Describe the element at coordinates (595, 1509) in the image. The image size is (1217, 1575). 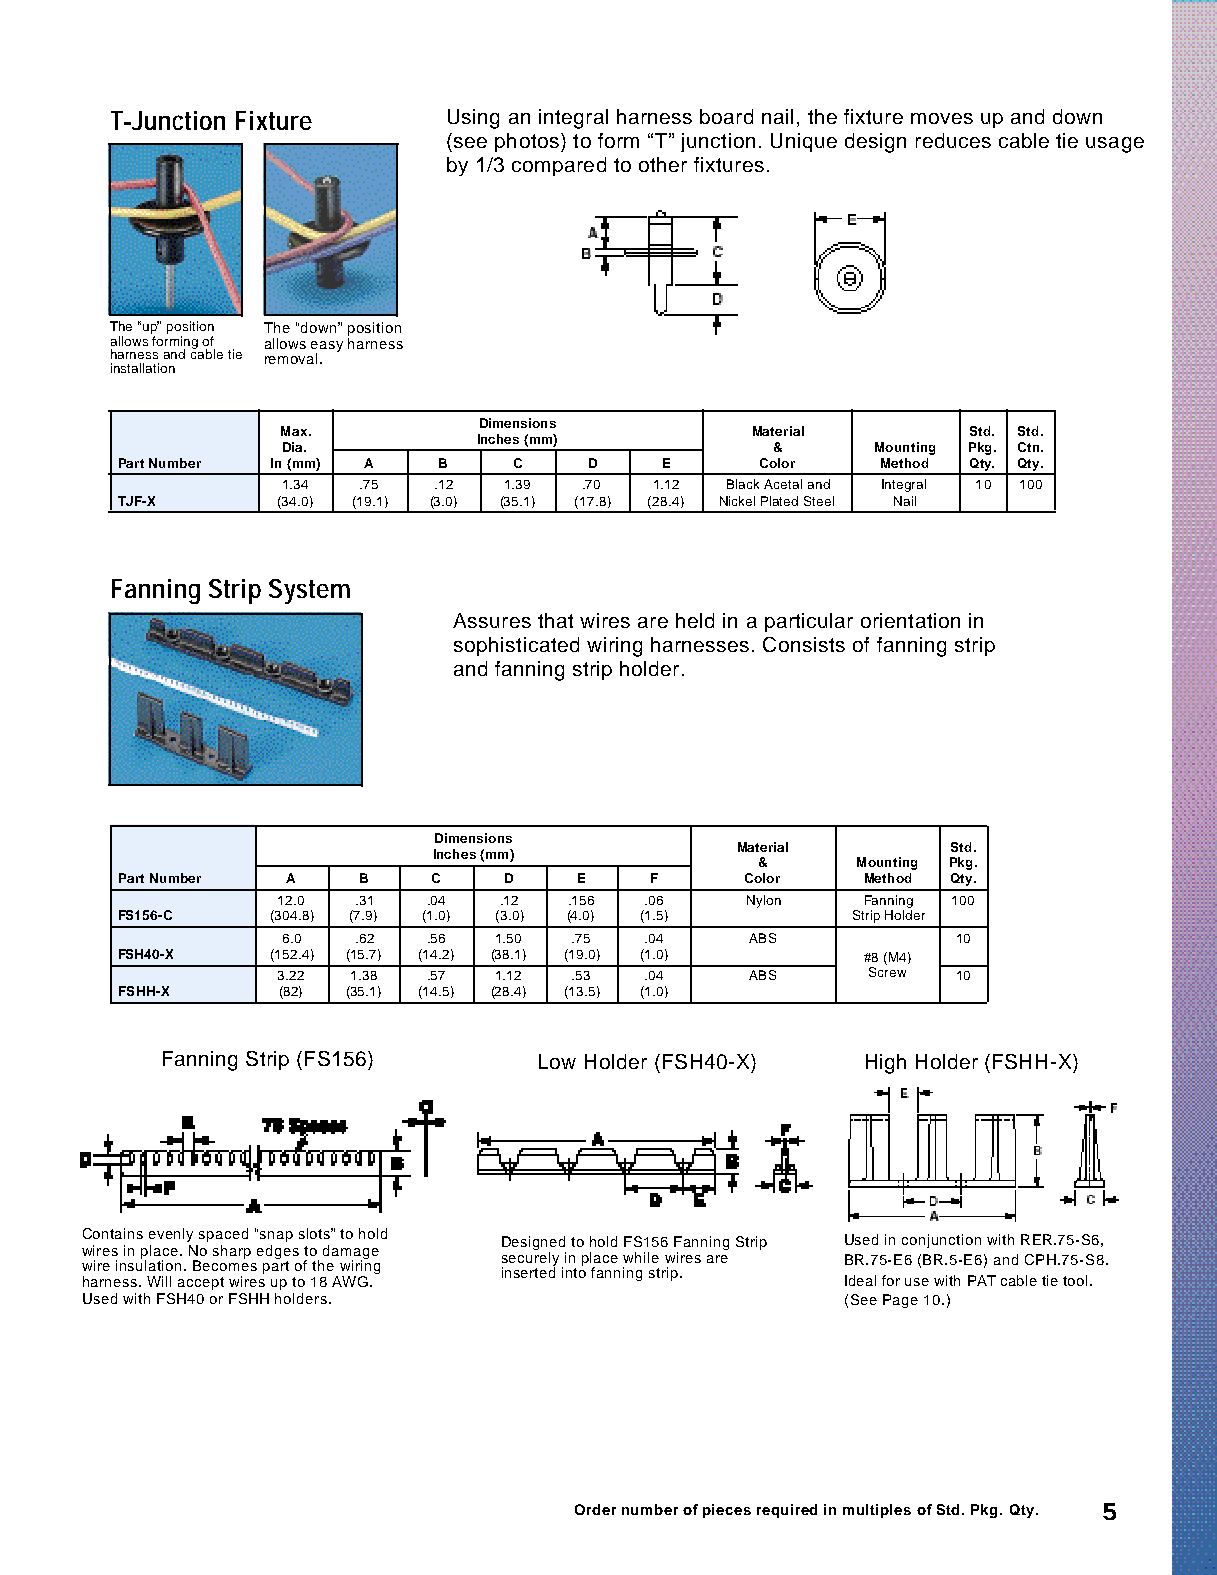
I see `Order` at that location.
